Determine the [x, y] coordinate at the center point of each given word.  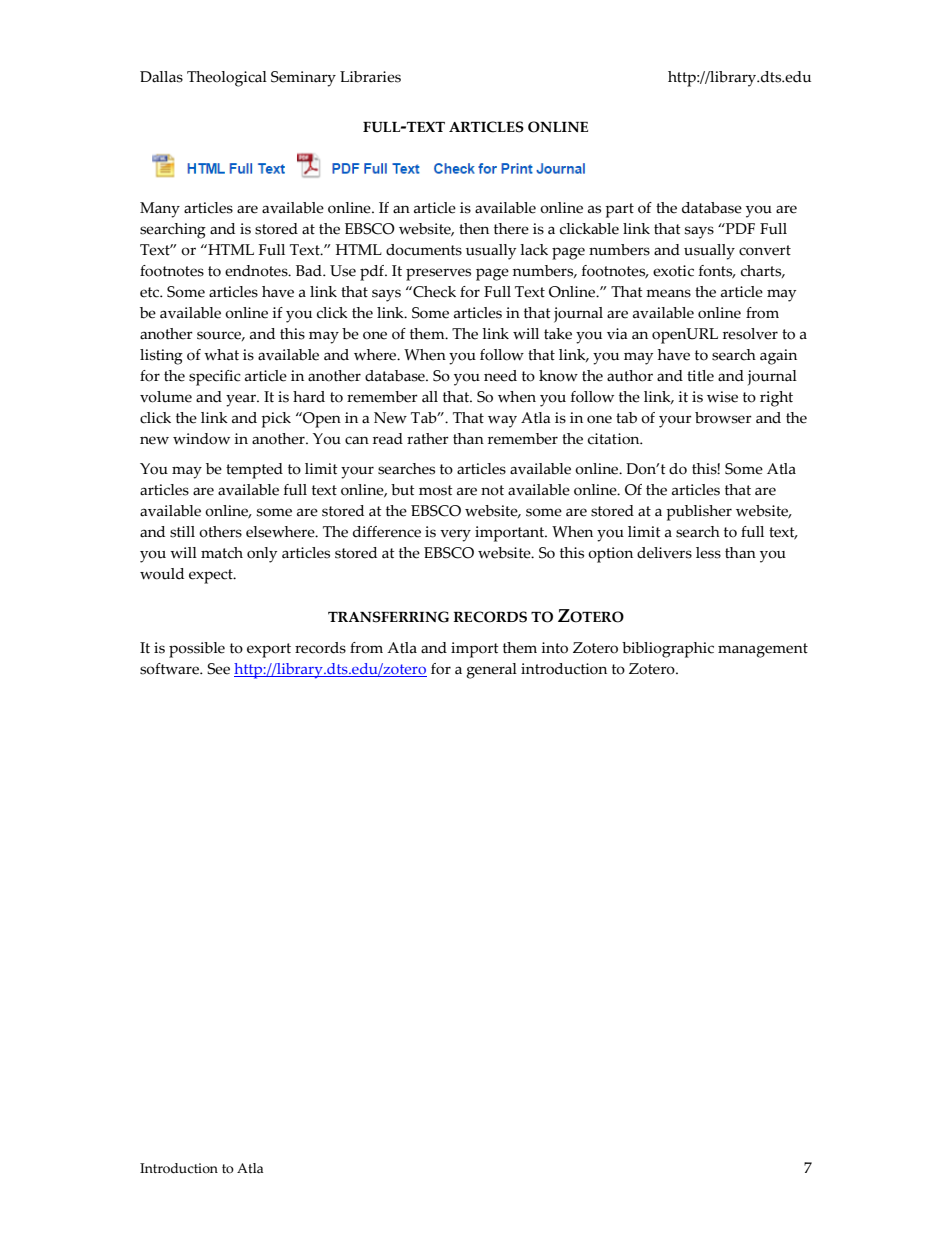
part [619, 210]
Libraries [370, 77]
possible [197, 650]
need [500, 376]
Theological [227, 79]
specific [215, 378]
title [700, 376]
